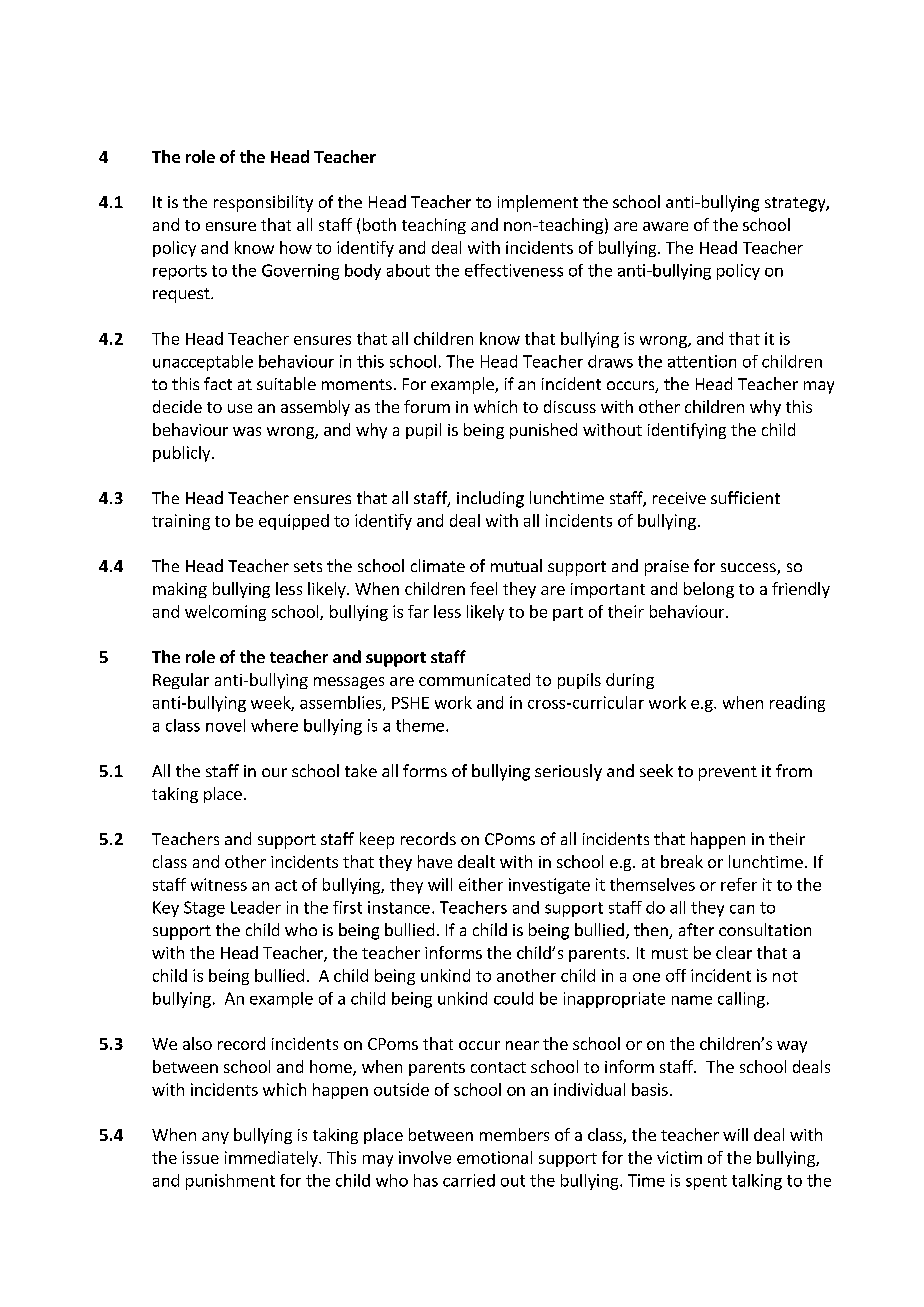 The image size is (924, 1307). Describe the element at coordinates (749, 569) in the document. I see `success` at that location.
